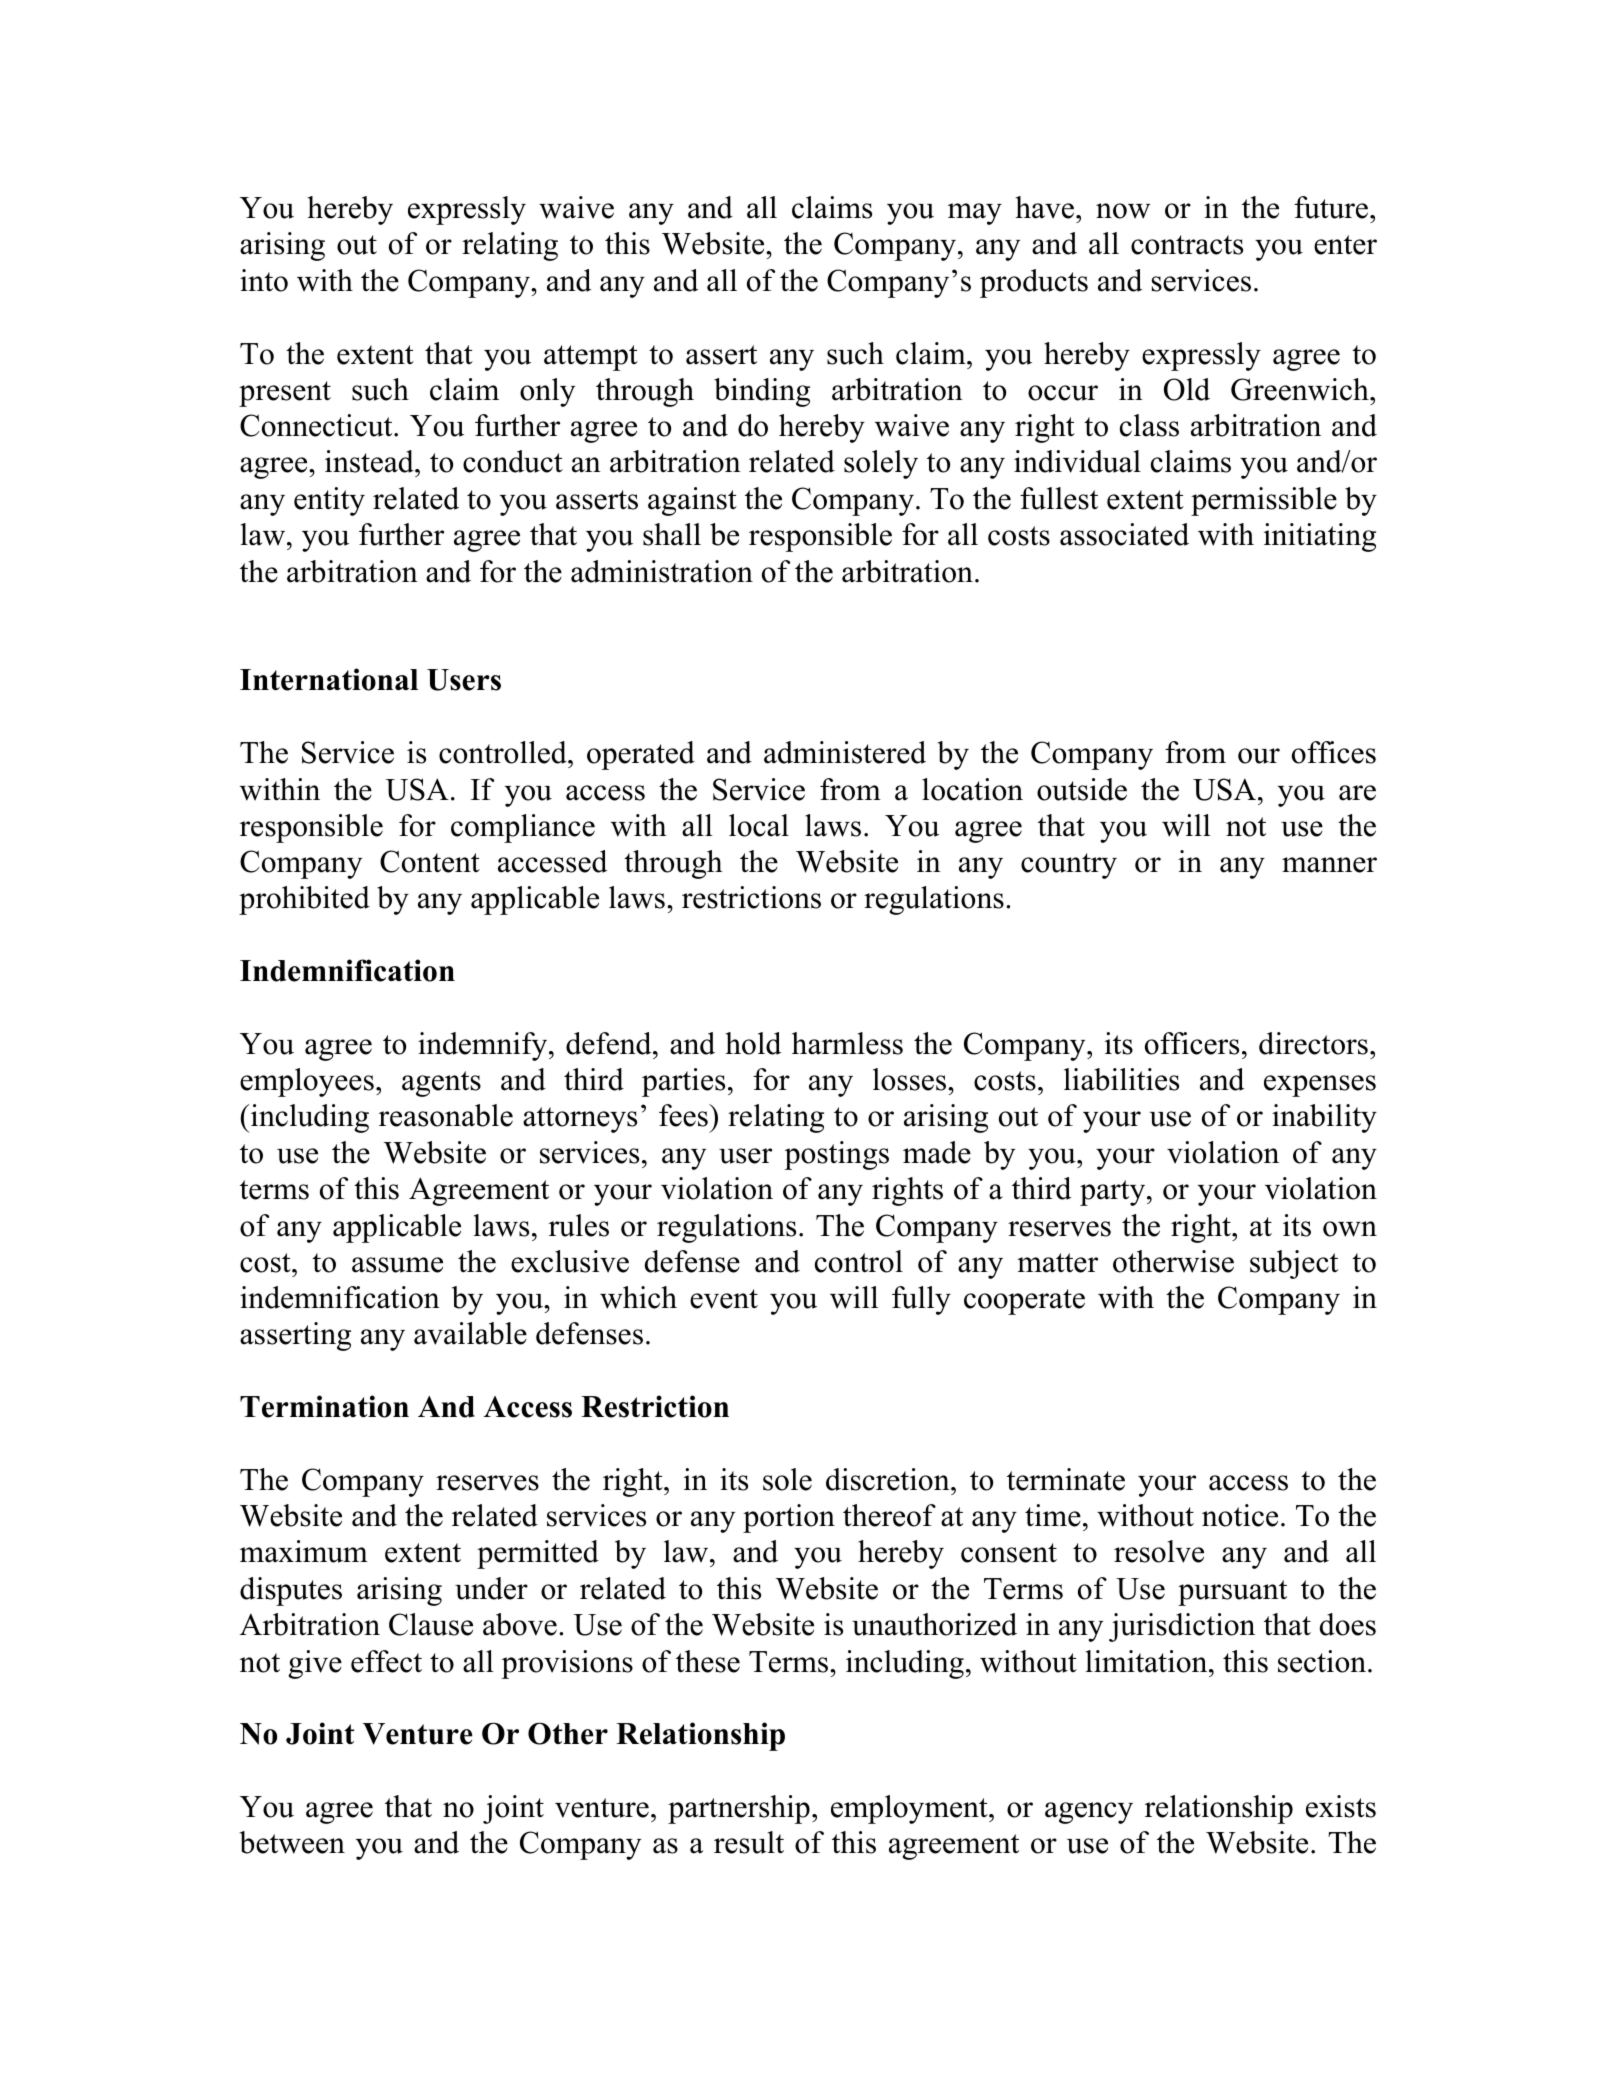 The width and height of the image is (1611, 2085). Describe the element at coordinates (975, 214) in the image. I see `may` at that location.
